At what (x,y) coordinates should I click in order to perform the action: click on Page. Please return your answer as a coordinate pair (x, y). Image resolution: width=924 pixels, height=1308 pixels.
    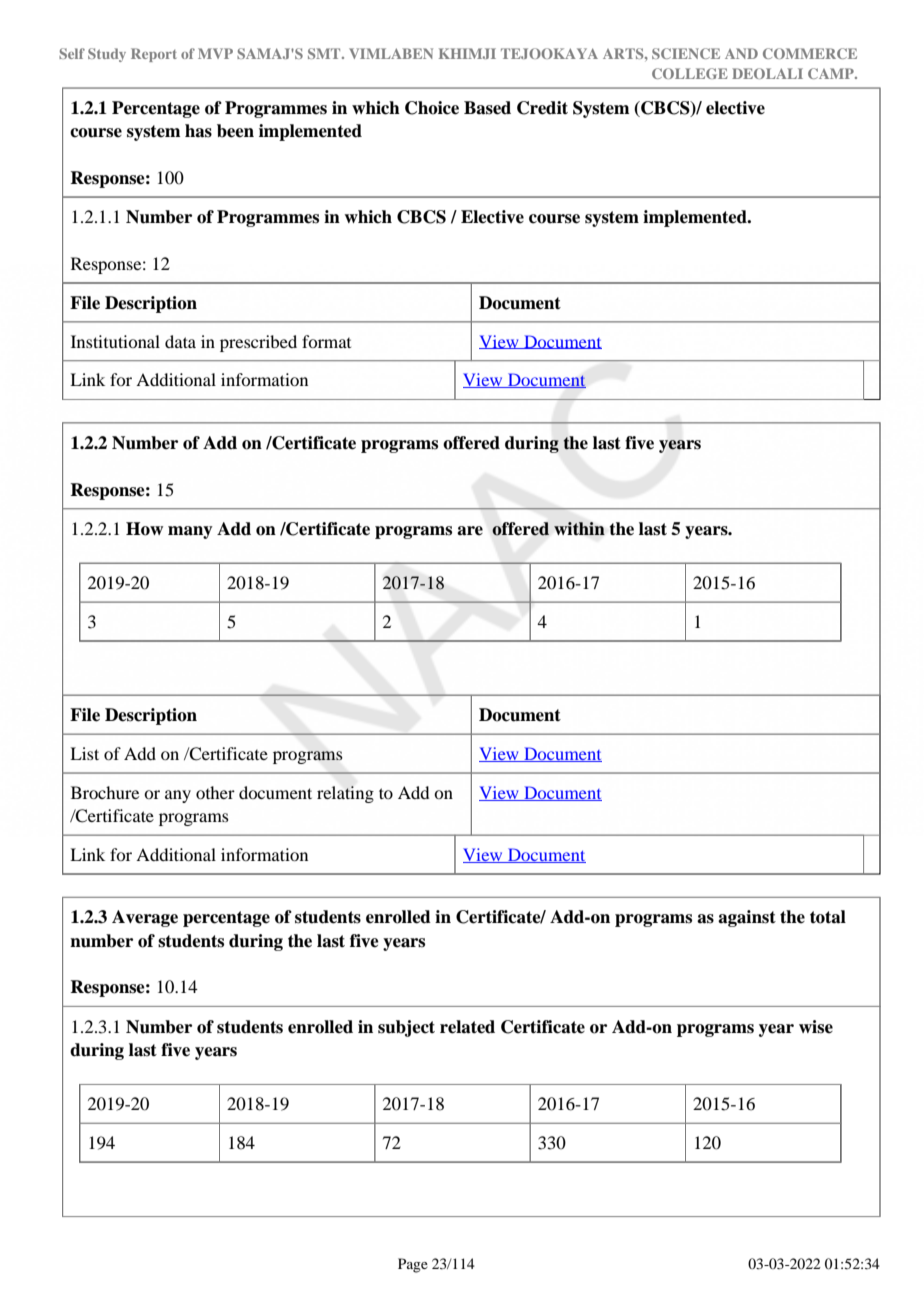
    Looking at the image, I should click on (413, 1265).
